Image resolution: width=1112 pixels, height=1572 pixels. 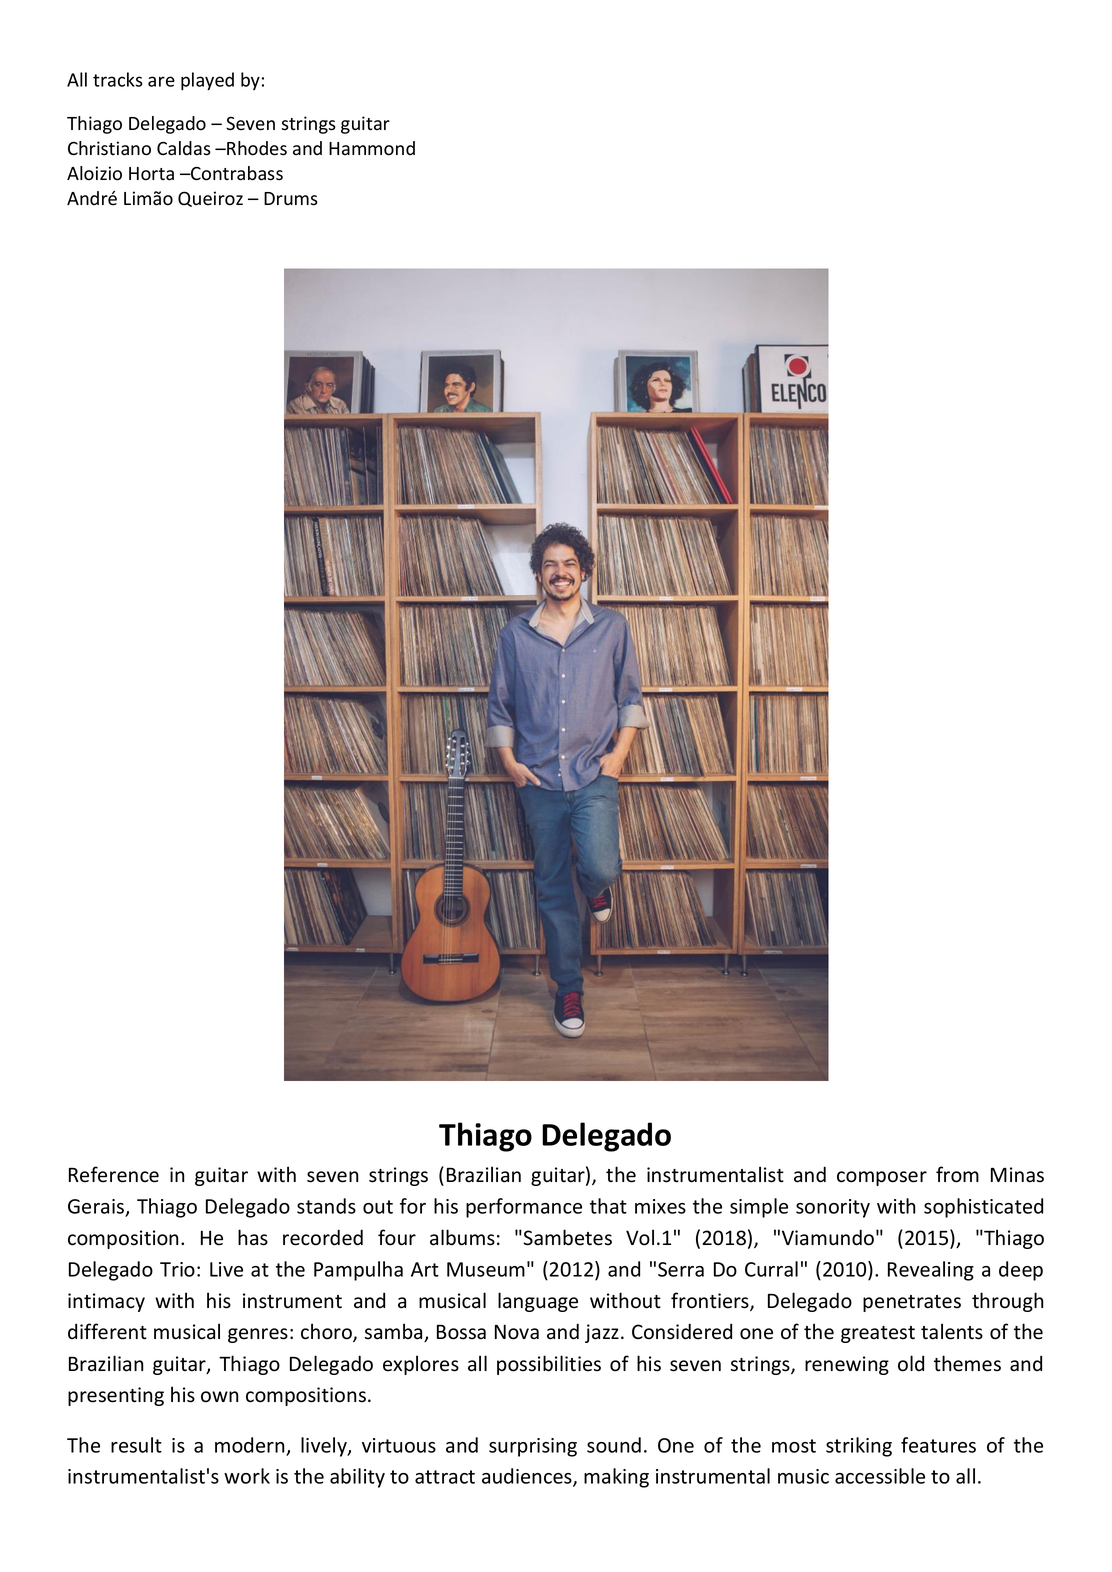 I want to click on features, so click(x=938, y=1445).
